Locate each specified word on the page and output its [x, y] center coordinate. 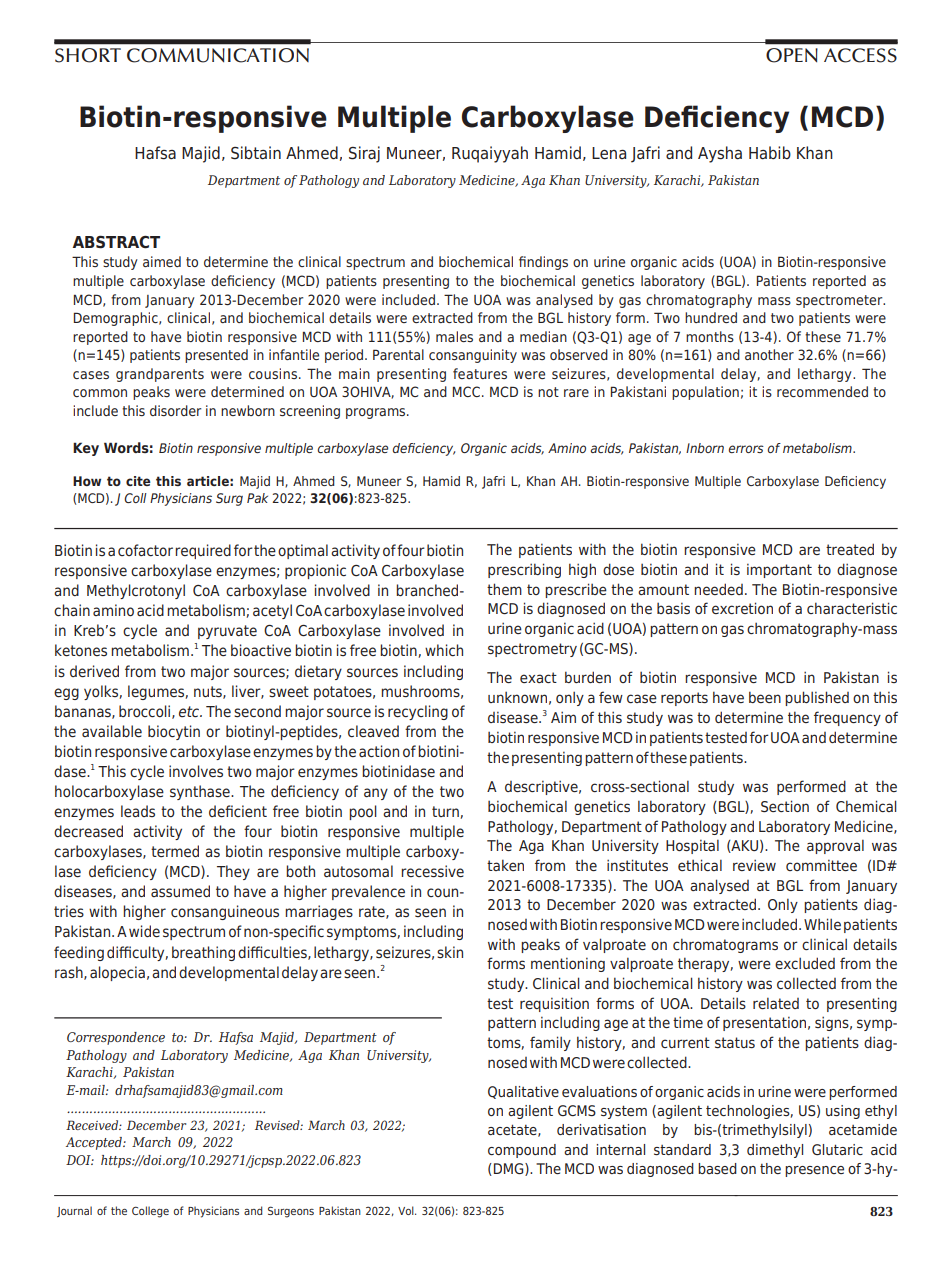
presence [814, 1171]
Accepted [95, 1143]
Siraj [364, 154]
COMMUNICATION [218, 55]
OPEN [792, 55]
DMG [510, 1169]
